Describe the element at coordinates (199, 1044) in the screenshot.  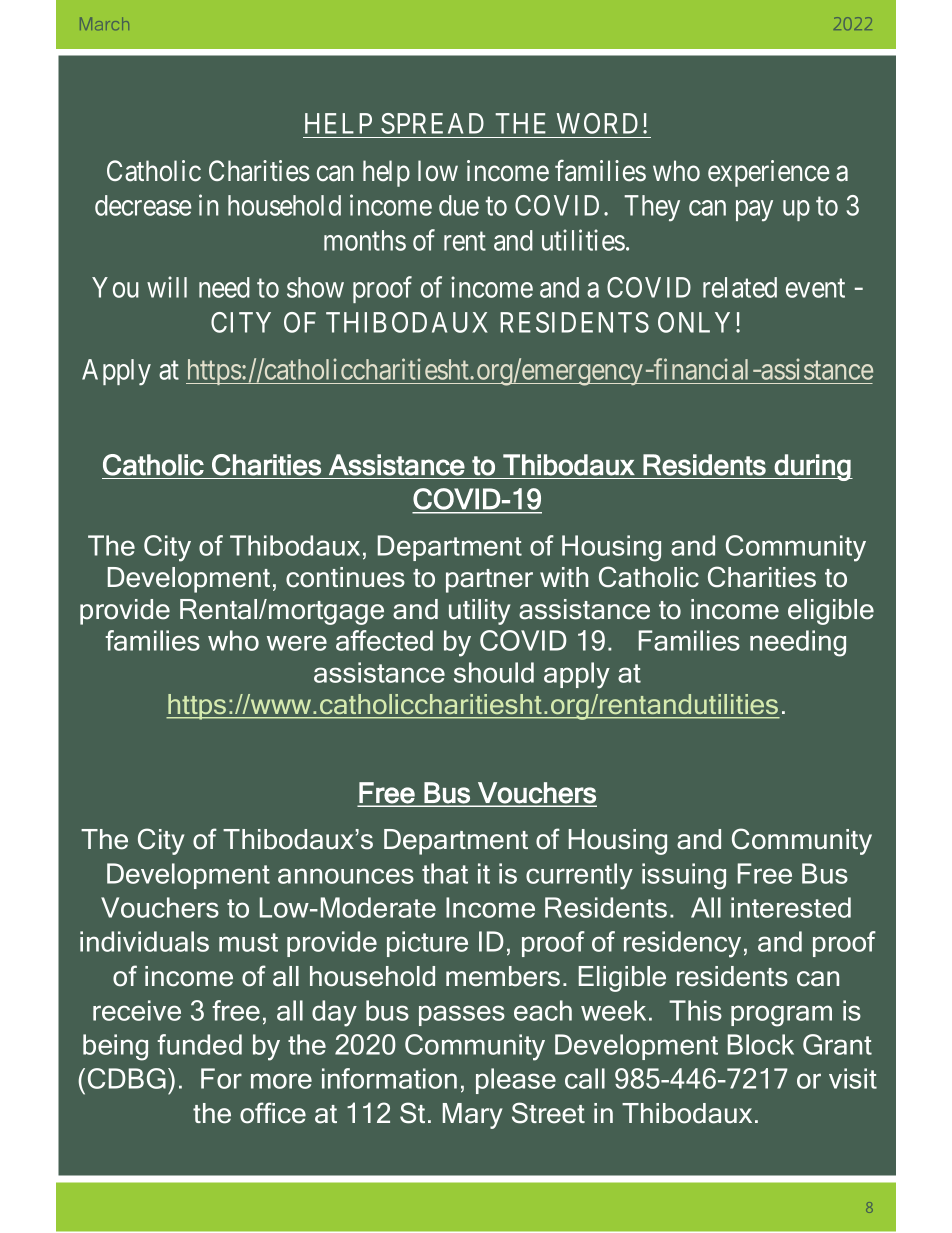
I see `funded` at that location.
